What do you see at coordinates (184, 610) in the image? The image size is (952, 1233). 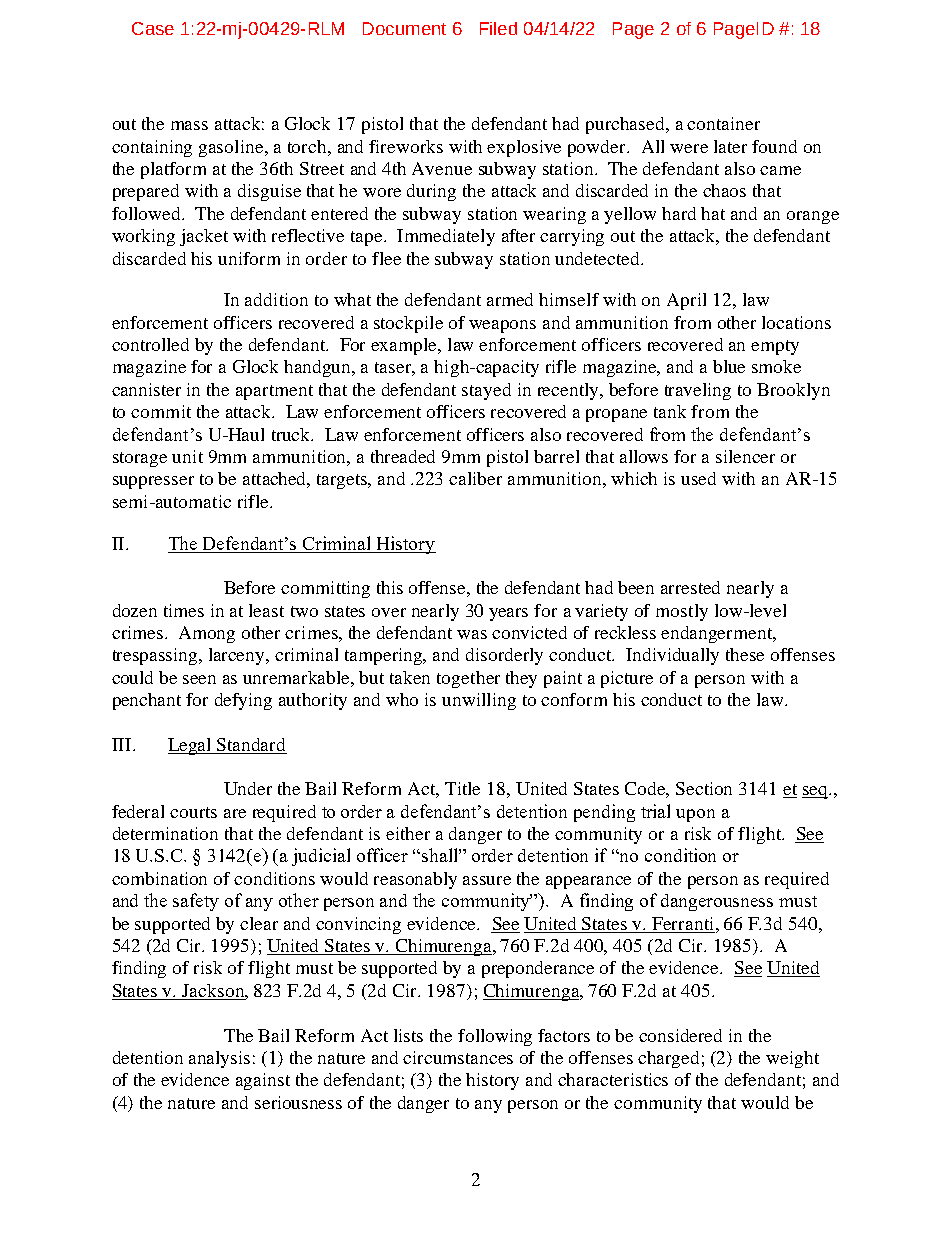 I see `times` at bounding box center [184, 610].
